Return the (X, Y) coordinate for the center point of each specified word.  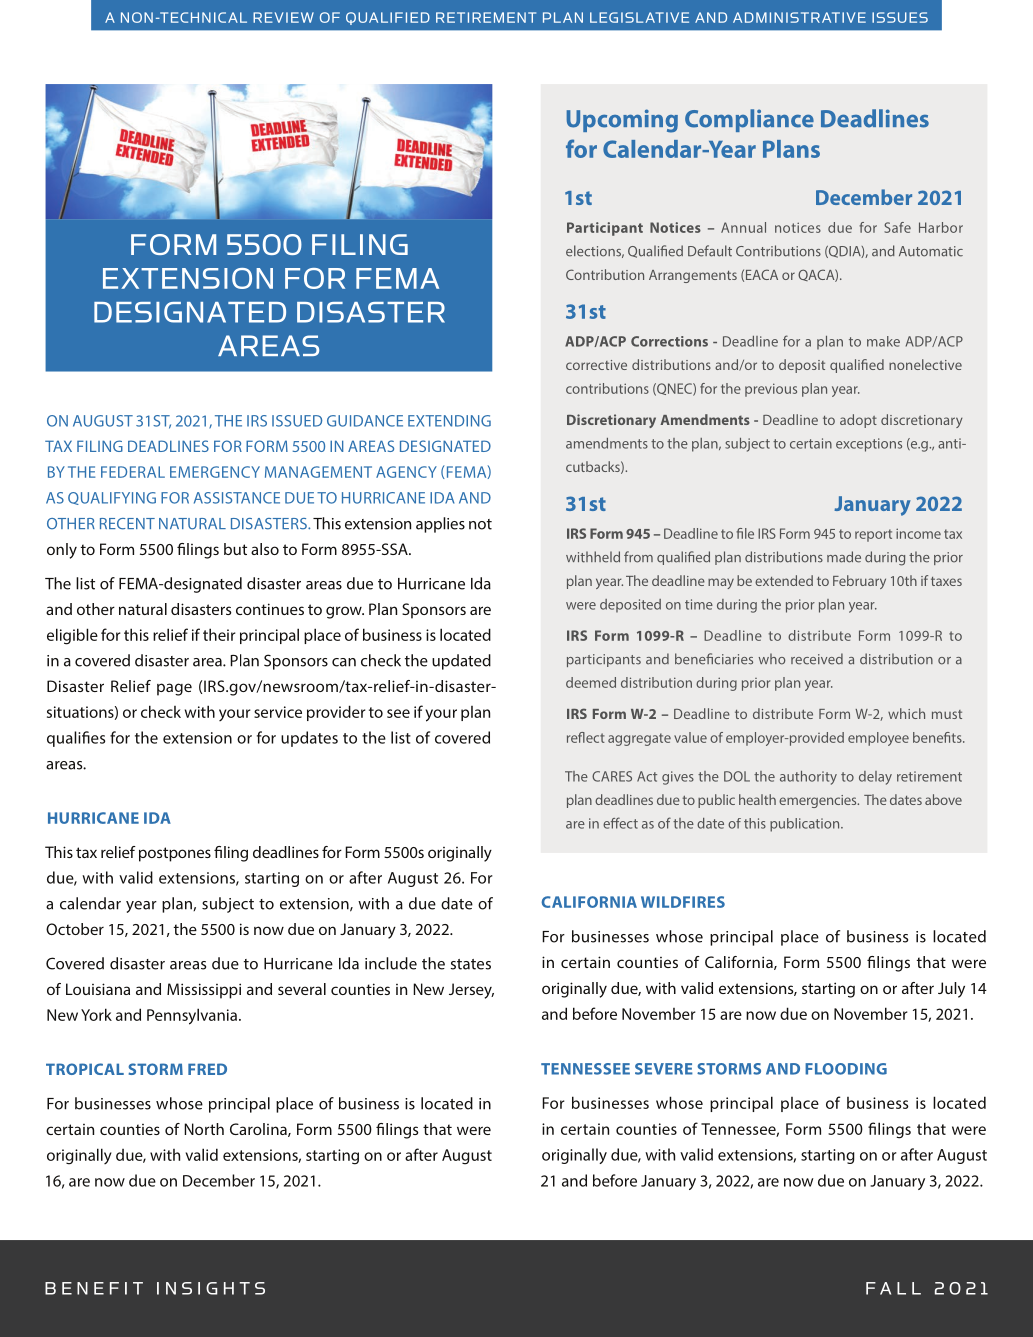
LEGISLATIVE (639, 17)
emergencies (819, 801)
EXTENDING (449, 421)
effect (620, 823)
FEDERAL (133, 472)
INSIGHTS (211, 1288)
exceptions (869, 445)
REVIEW (283, 17)
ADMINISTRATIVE (799, 17)
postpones (175, 854)
